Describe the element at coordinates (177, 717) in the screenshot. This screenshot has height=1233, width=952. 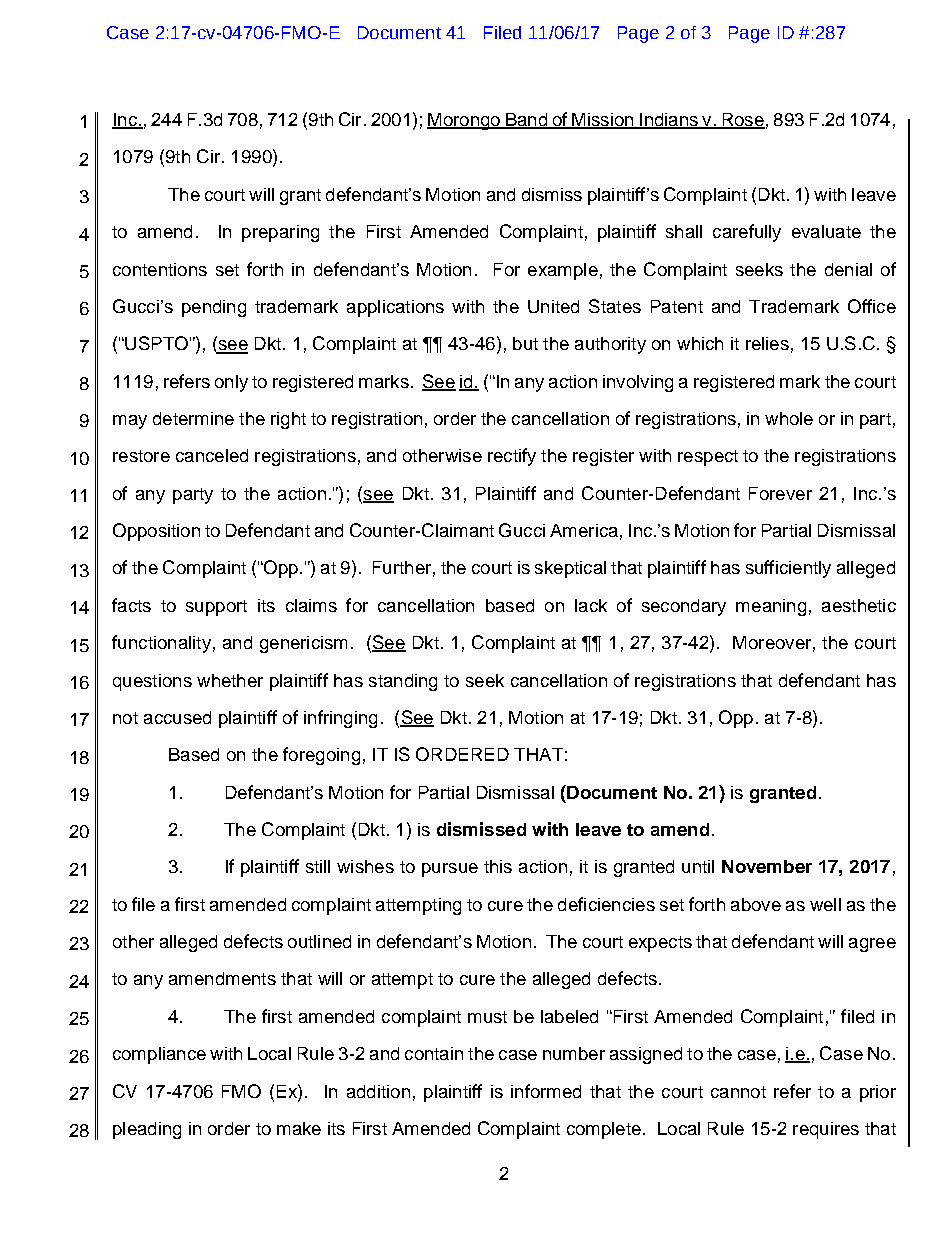
I see `accused` at that location.
